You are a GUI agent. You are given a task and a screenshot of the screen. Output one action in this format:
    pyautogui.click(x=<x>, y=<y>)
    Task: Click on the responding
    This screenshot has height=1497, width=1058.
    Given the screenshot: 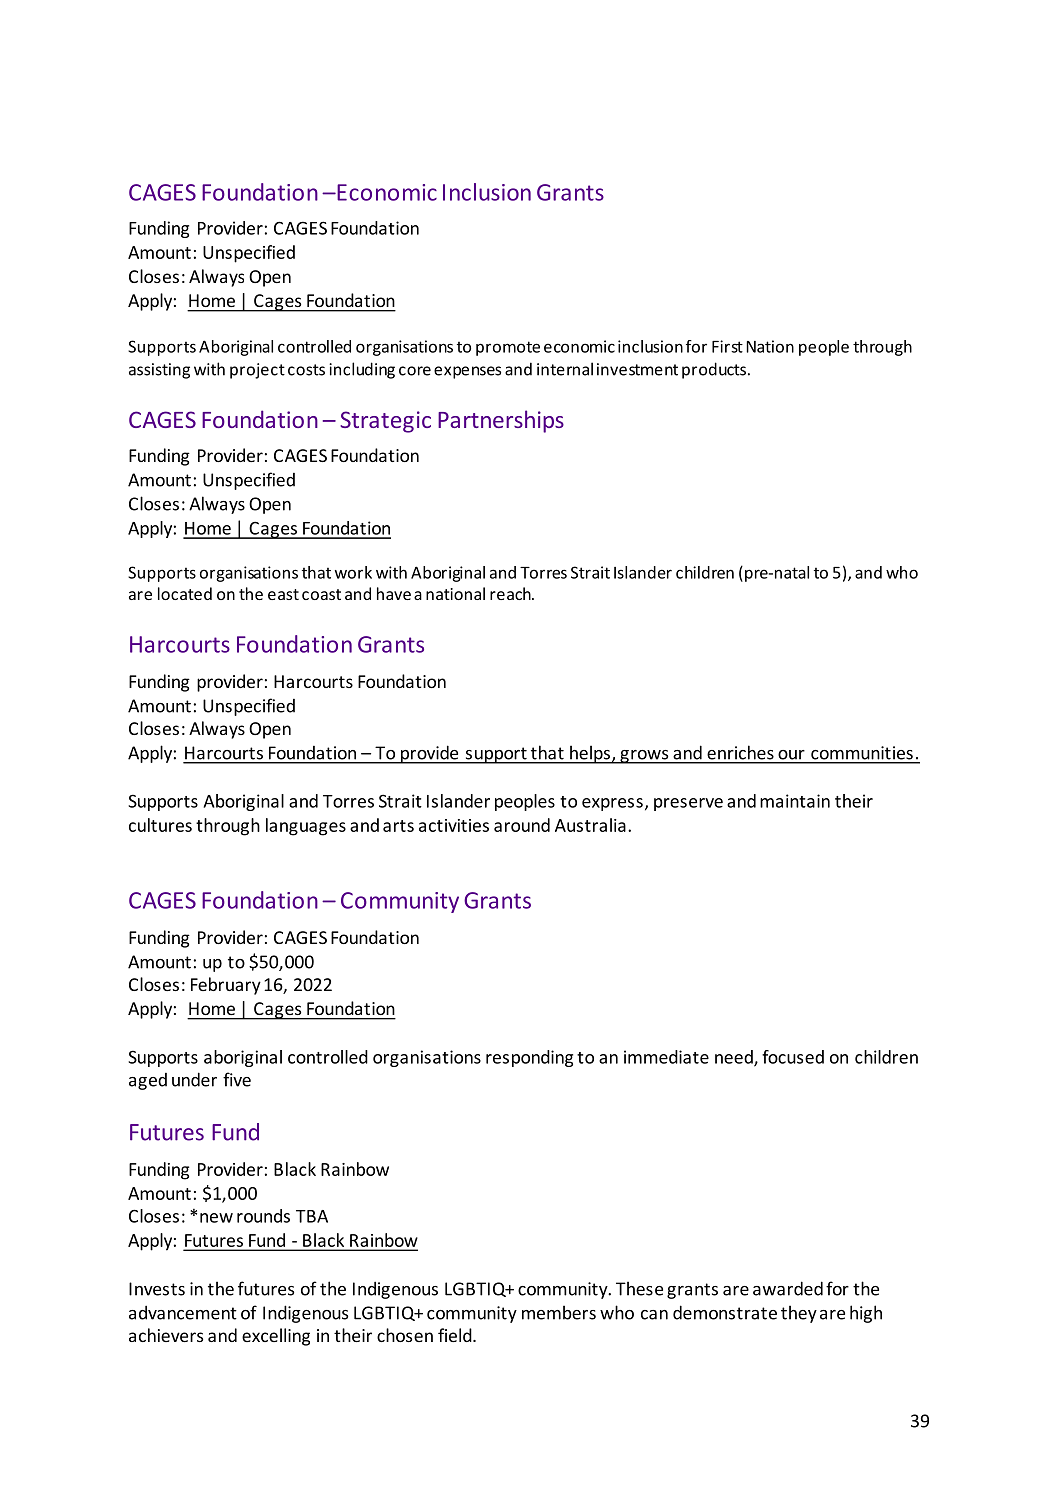 What is the action you would take?
    pyautogui.click(x=529, y=1058)
